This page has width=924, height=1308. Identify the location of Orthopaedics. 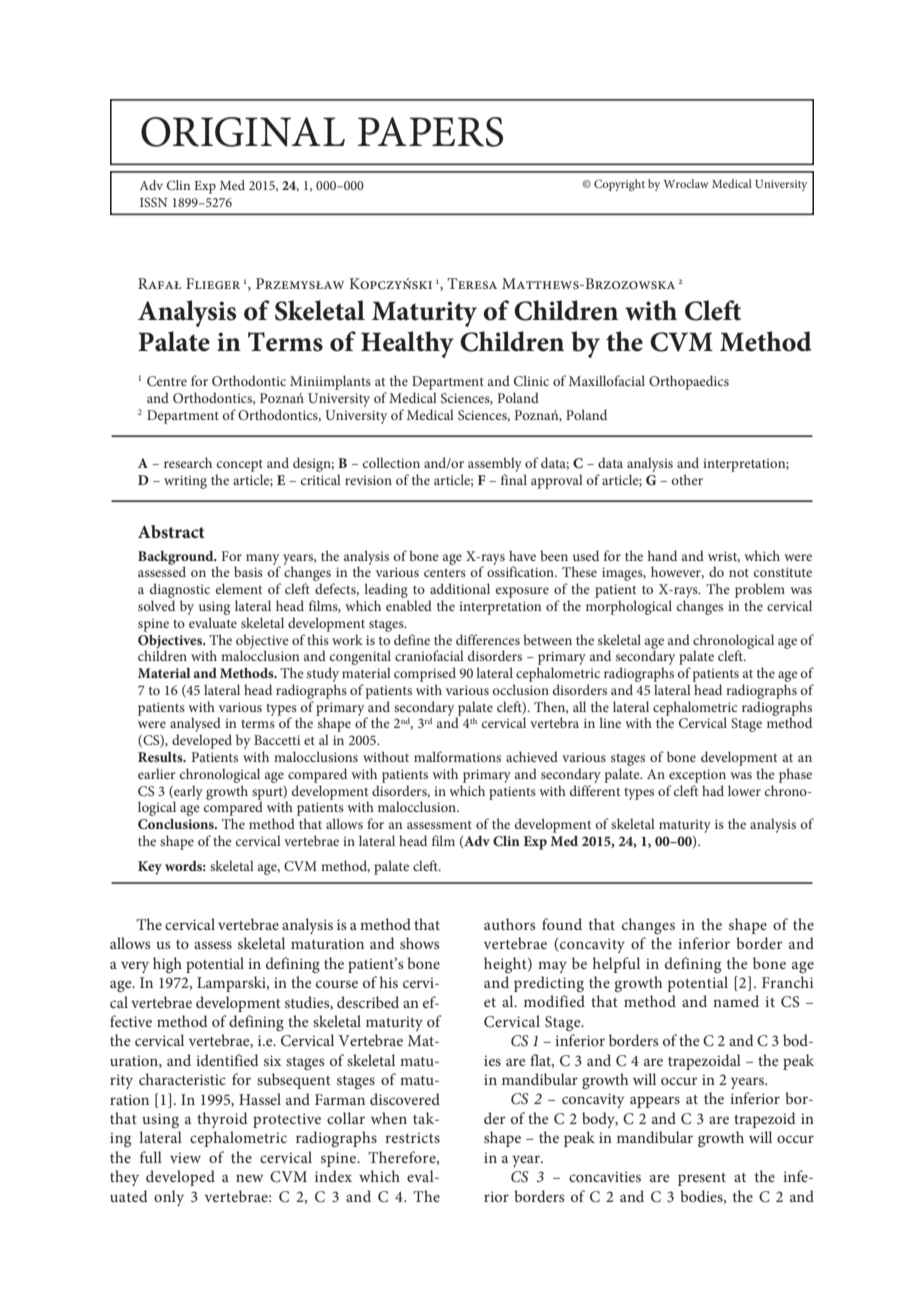
(689, 382).
